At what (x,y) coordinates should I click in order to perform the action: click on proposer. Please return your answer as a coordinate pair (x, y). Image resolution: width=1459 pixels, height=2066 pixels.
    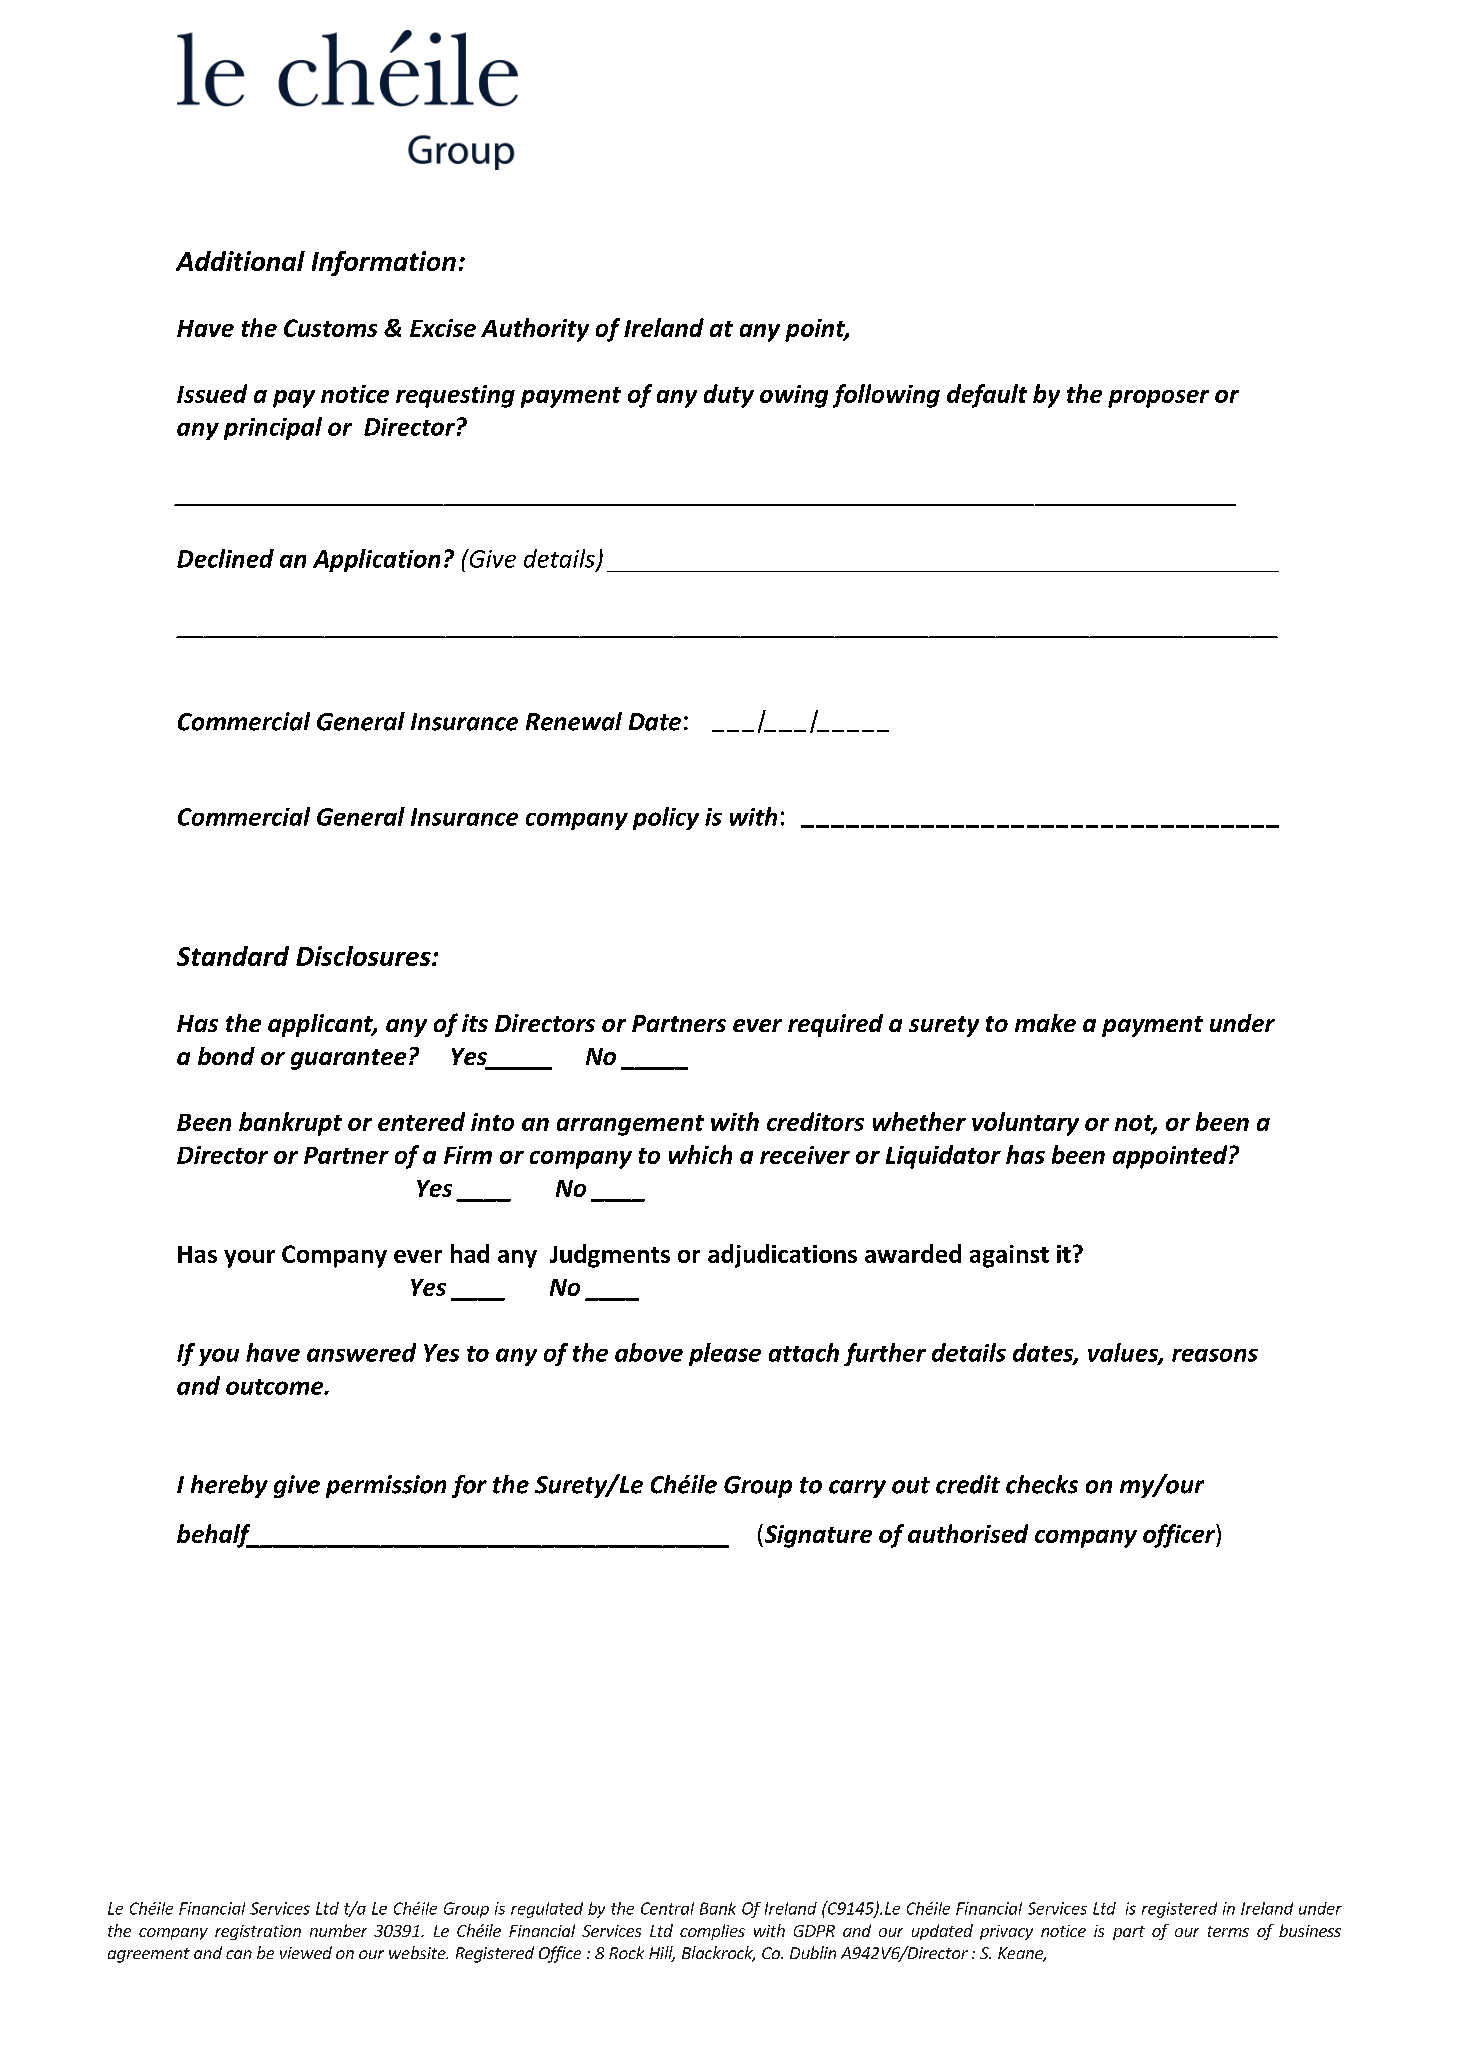
    Looking at the image, I should click on (1158, 399).
